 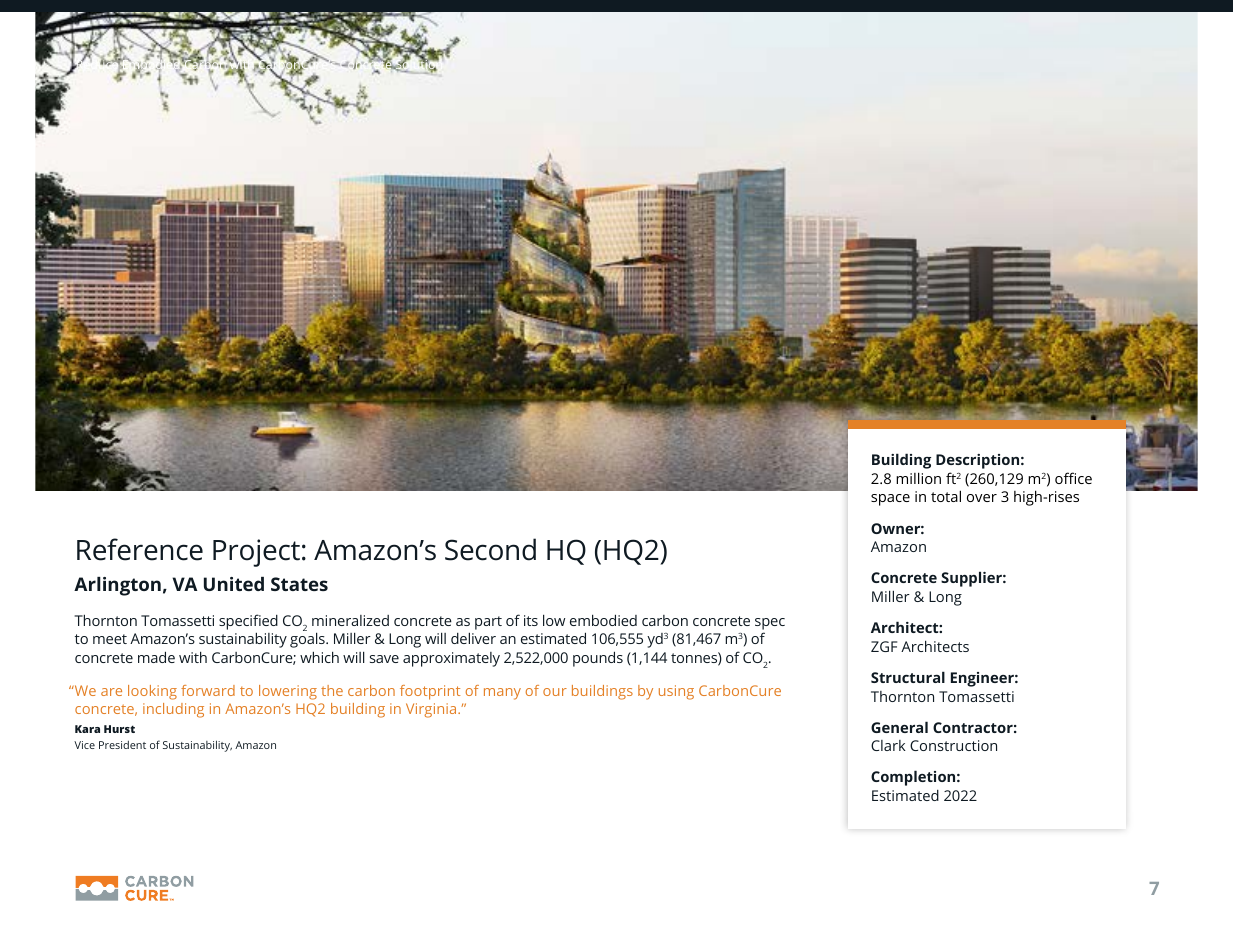 What do you see at coordinates (598, 659) in the document?
I see `pounds` at bounding box center [598, 659].
